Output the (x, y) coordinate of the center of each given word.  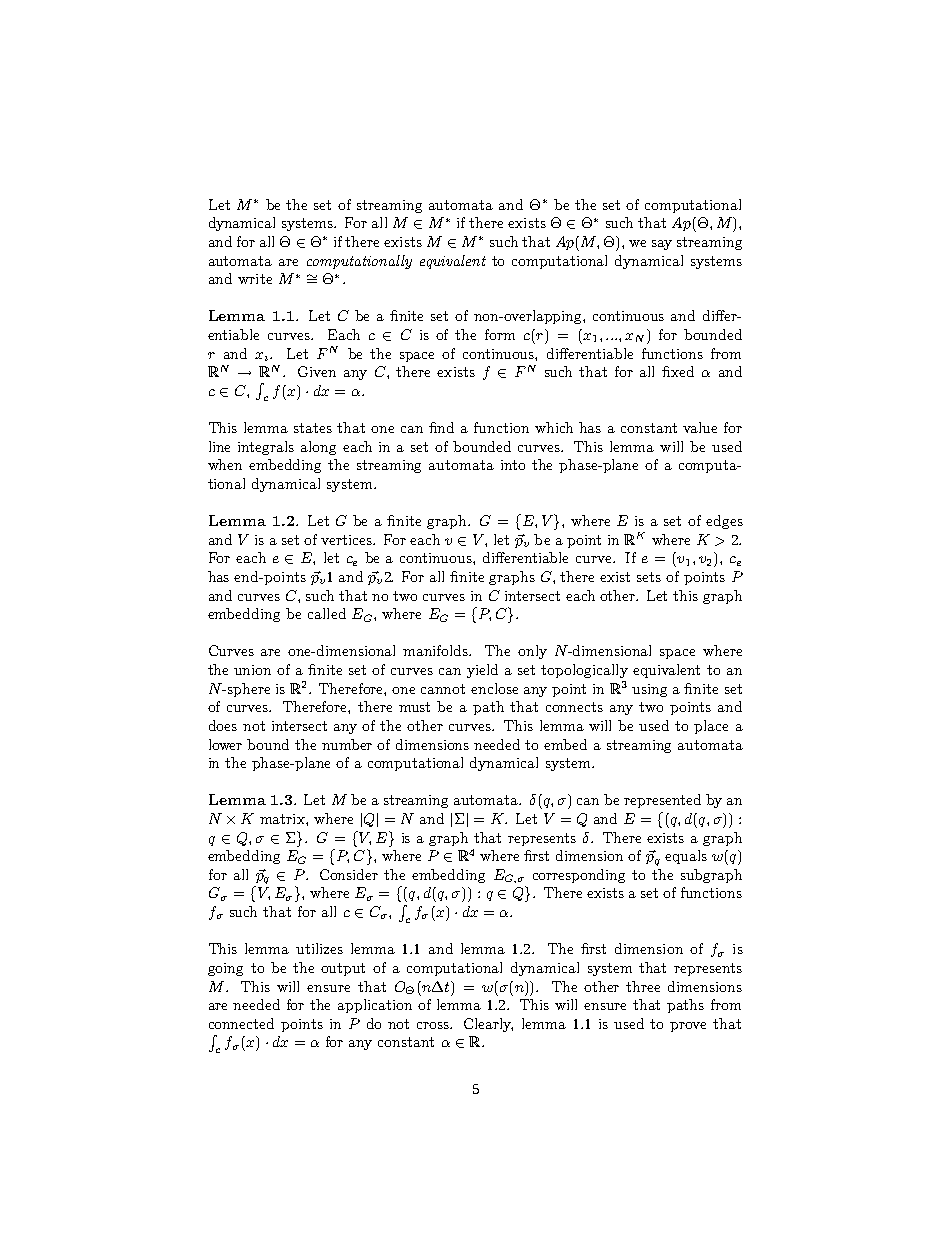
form (500, 334)
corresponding (579, 876)
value (700, 427)
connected (241, 1023)
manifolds (437, 650)
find (441, 427)
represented (662, 801)
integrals (266, 448)
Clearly (488, 1025)
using (649, 690)
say (662, 245)
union (252, 670)
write (255, 279)
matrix (283, 819)
